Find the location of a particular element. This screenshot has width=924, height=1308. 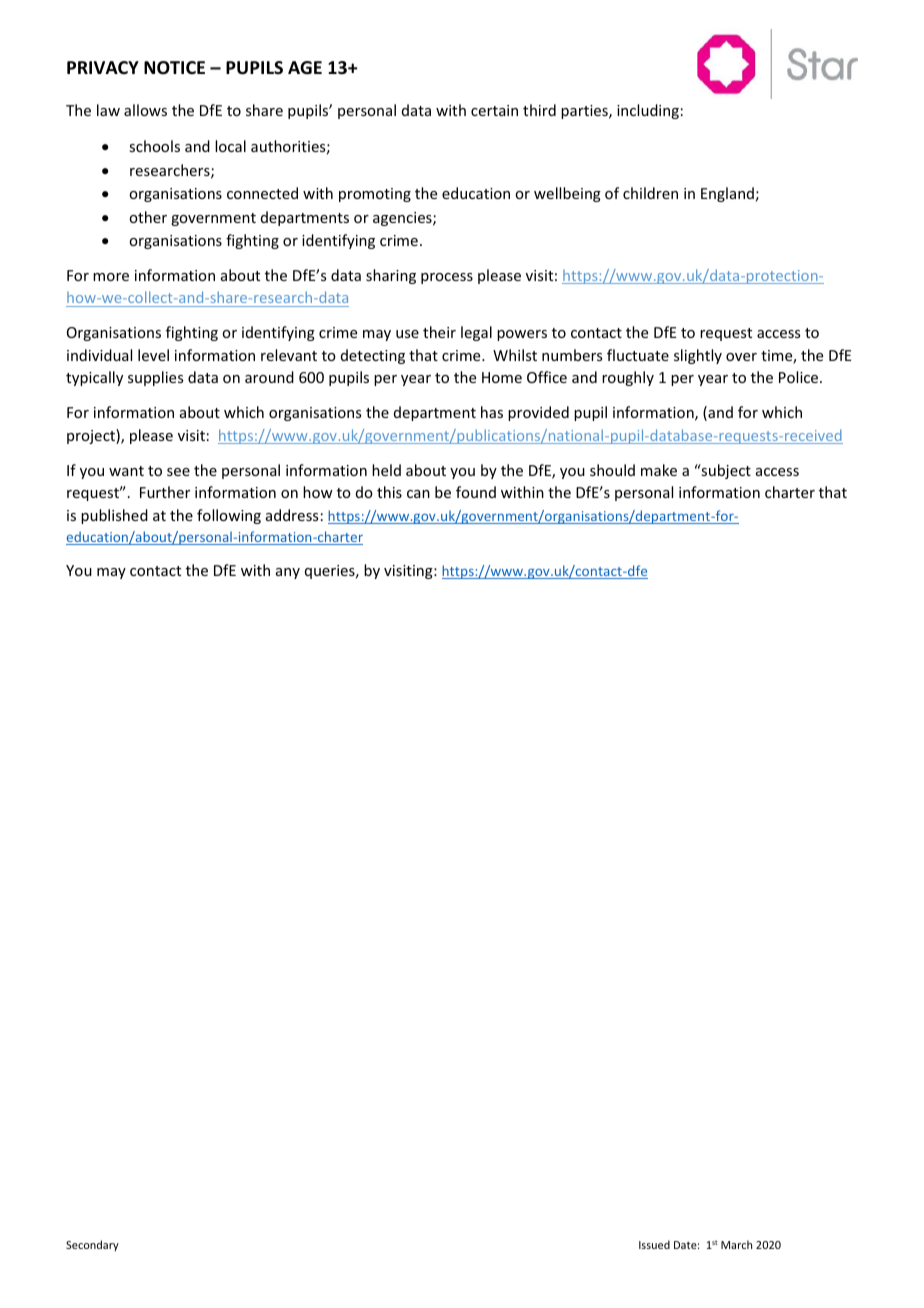

Secondary is located at coordinates (92, 1245).
